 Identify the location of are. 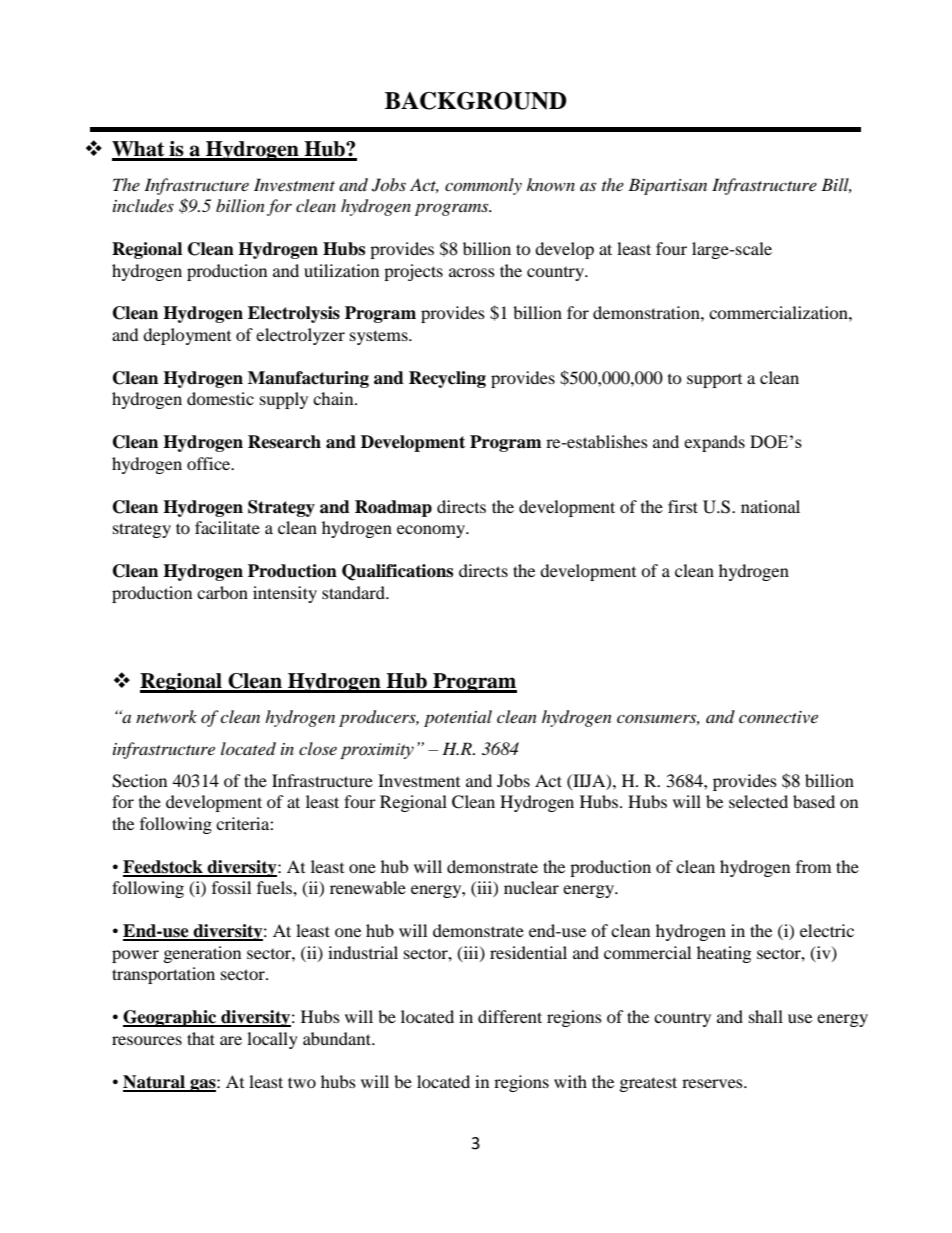
(231, 1040).
